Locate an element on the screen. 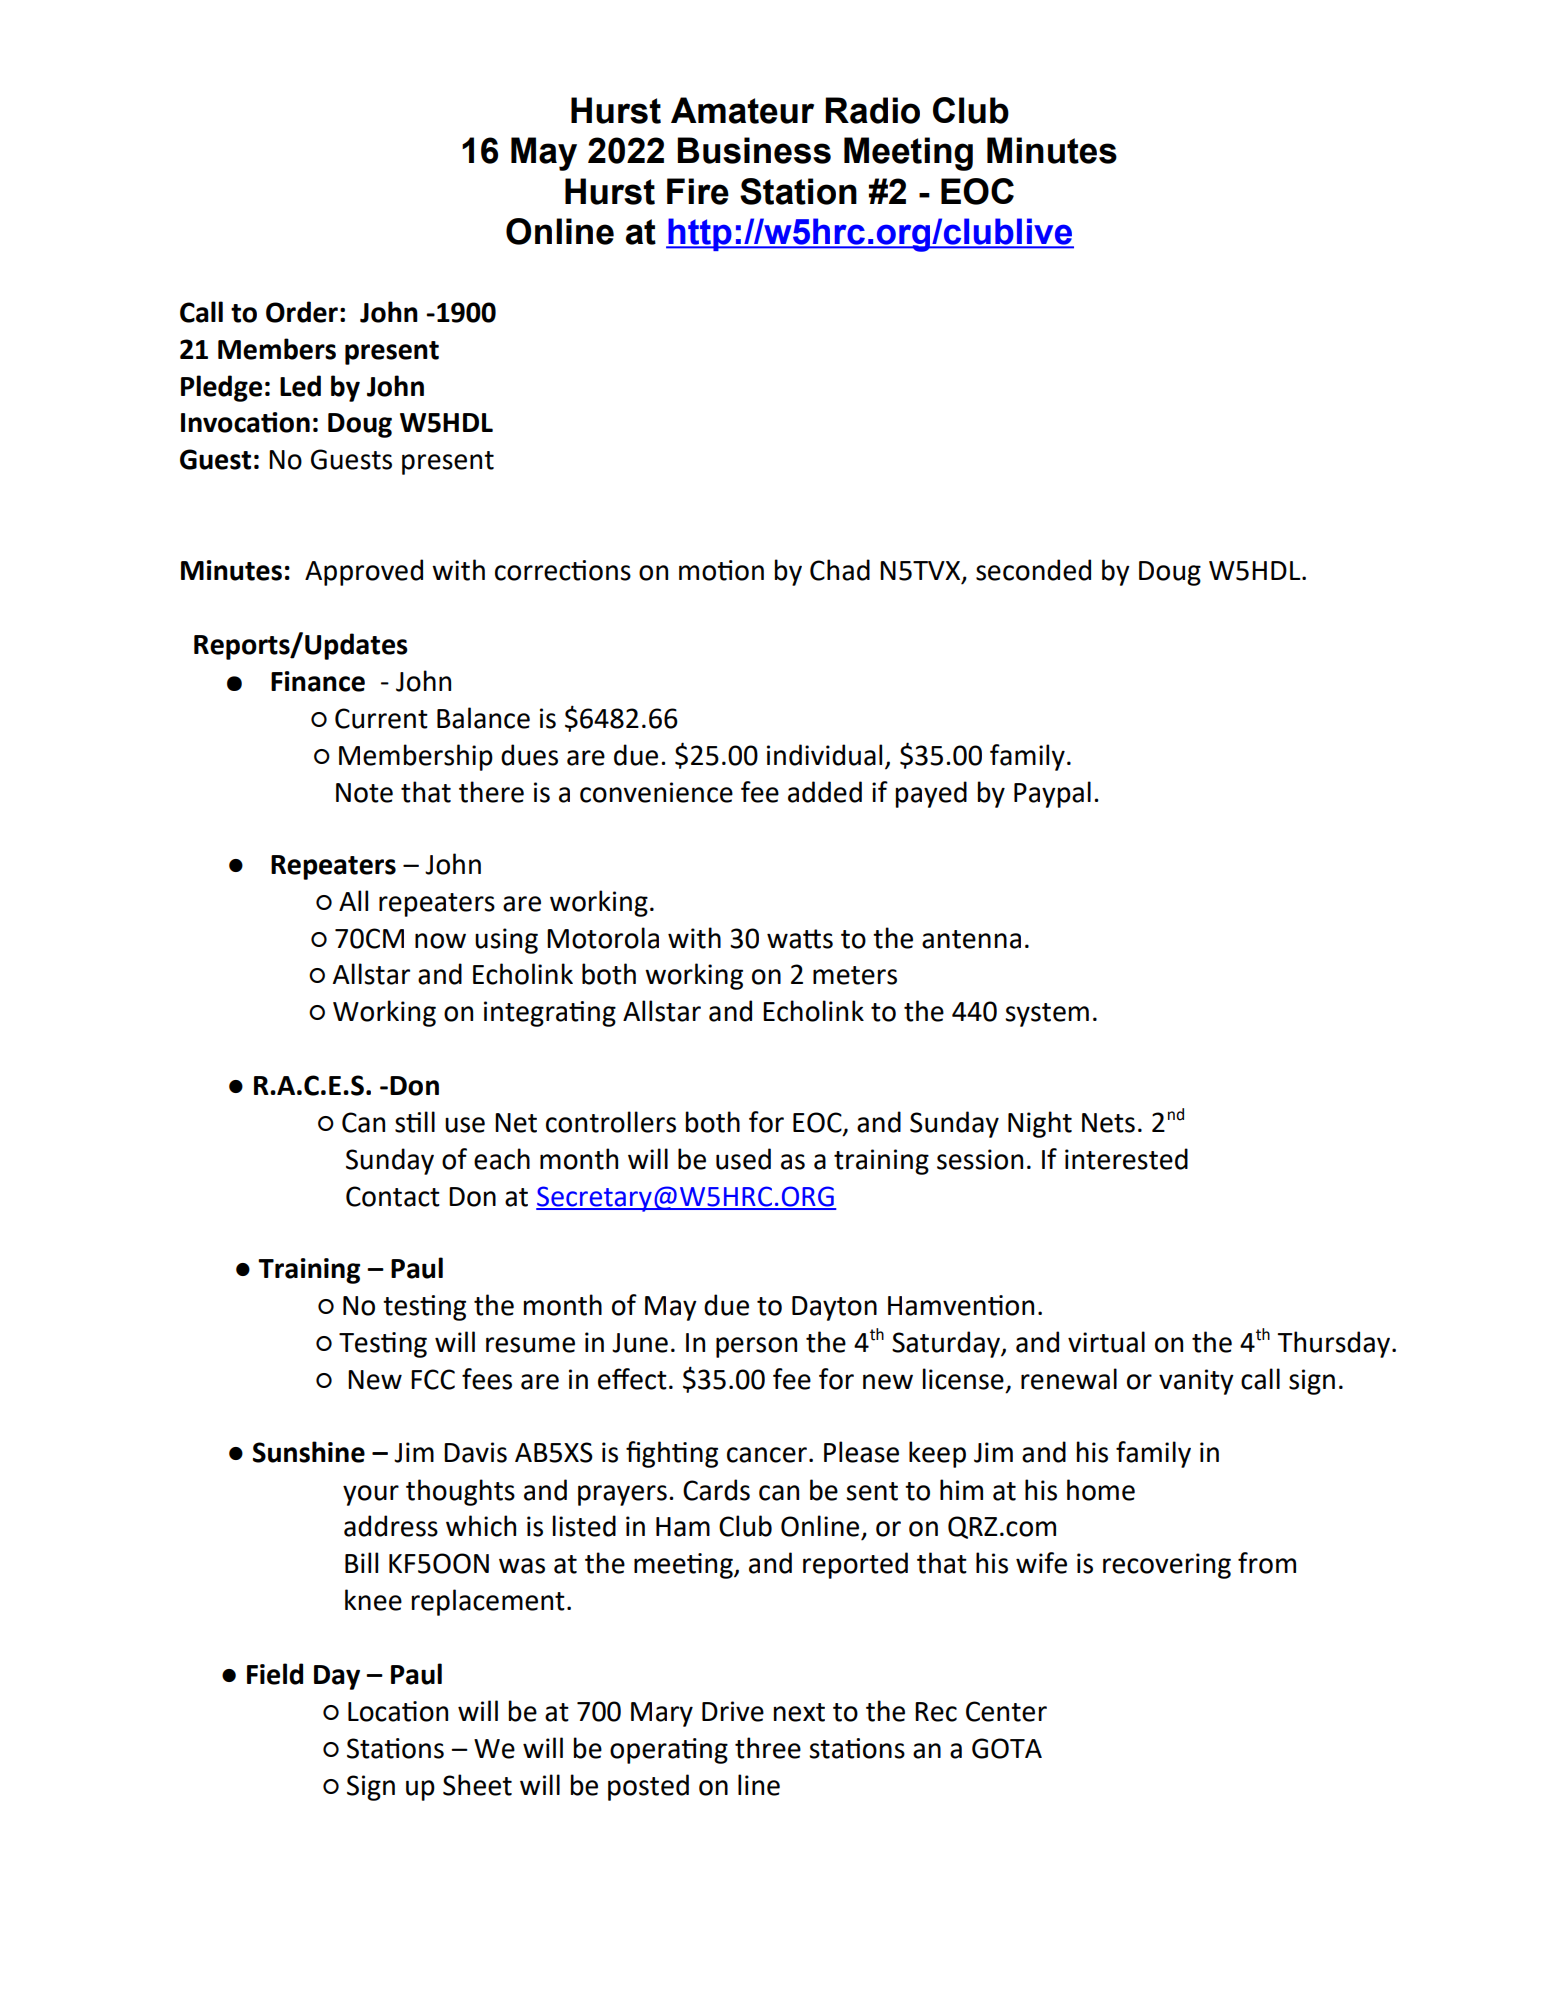 The width and height of the screenshot is (1543, 1997). Radio is located at coordinates (872, 110).
